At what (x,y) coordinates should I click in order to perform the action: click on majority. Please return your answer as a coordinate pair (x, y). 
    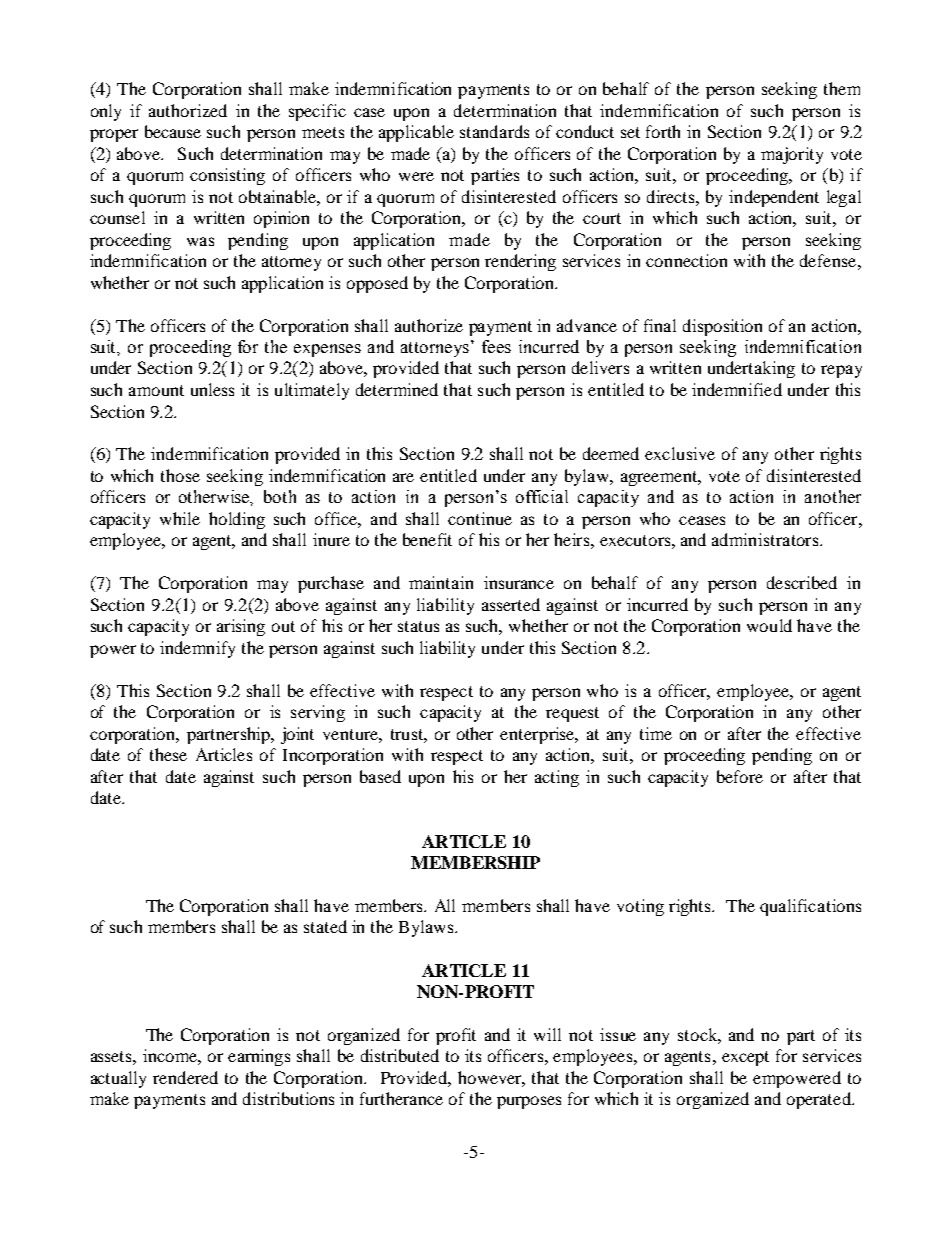
    Looking at the image, I should click on (792, 155).
